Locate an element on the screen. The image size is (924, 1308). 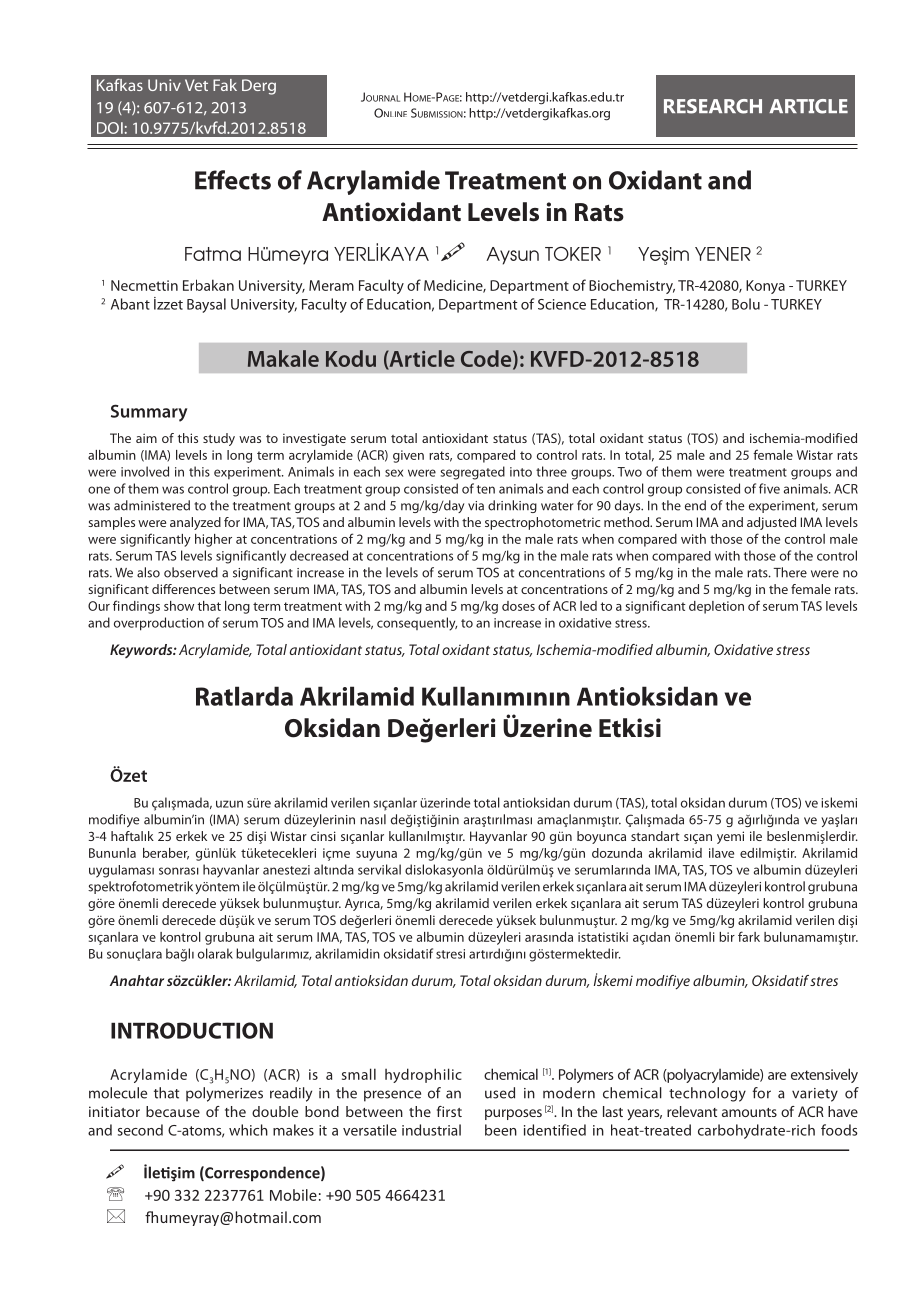
second is located at coordinates (140, 1130).
